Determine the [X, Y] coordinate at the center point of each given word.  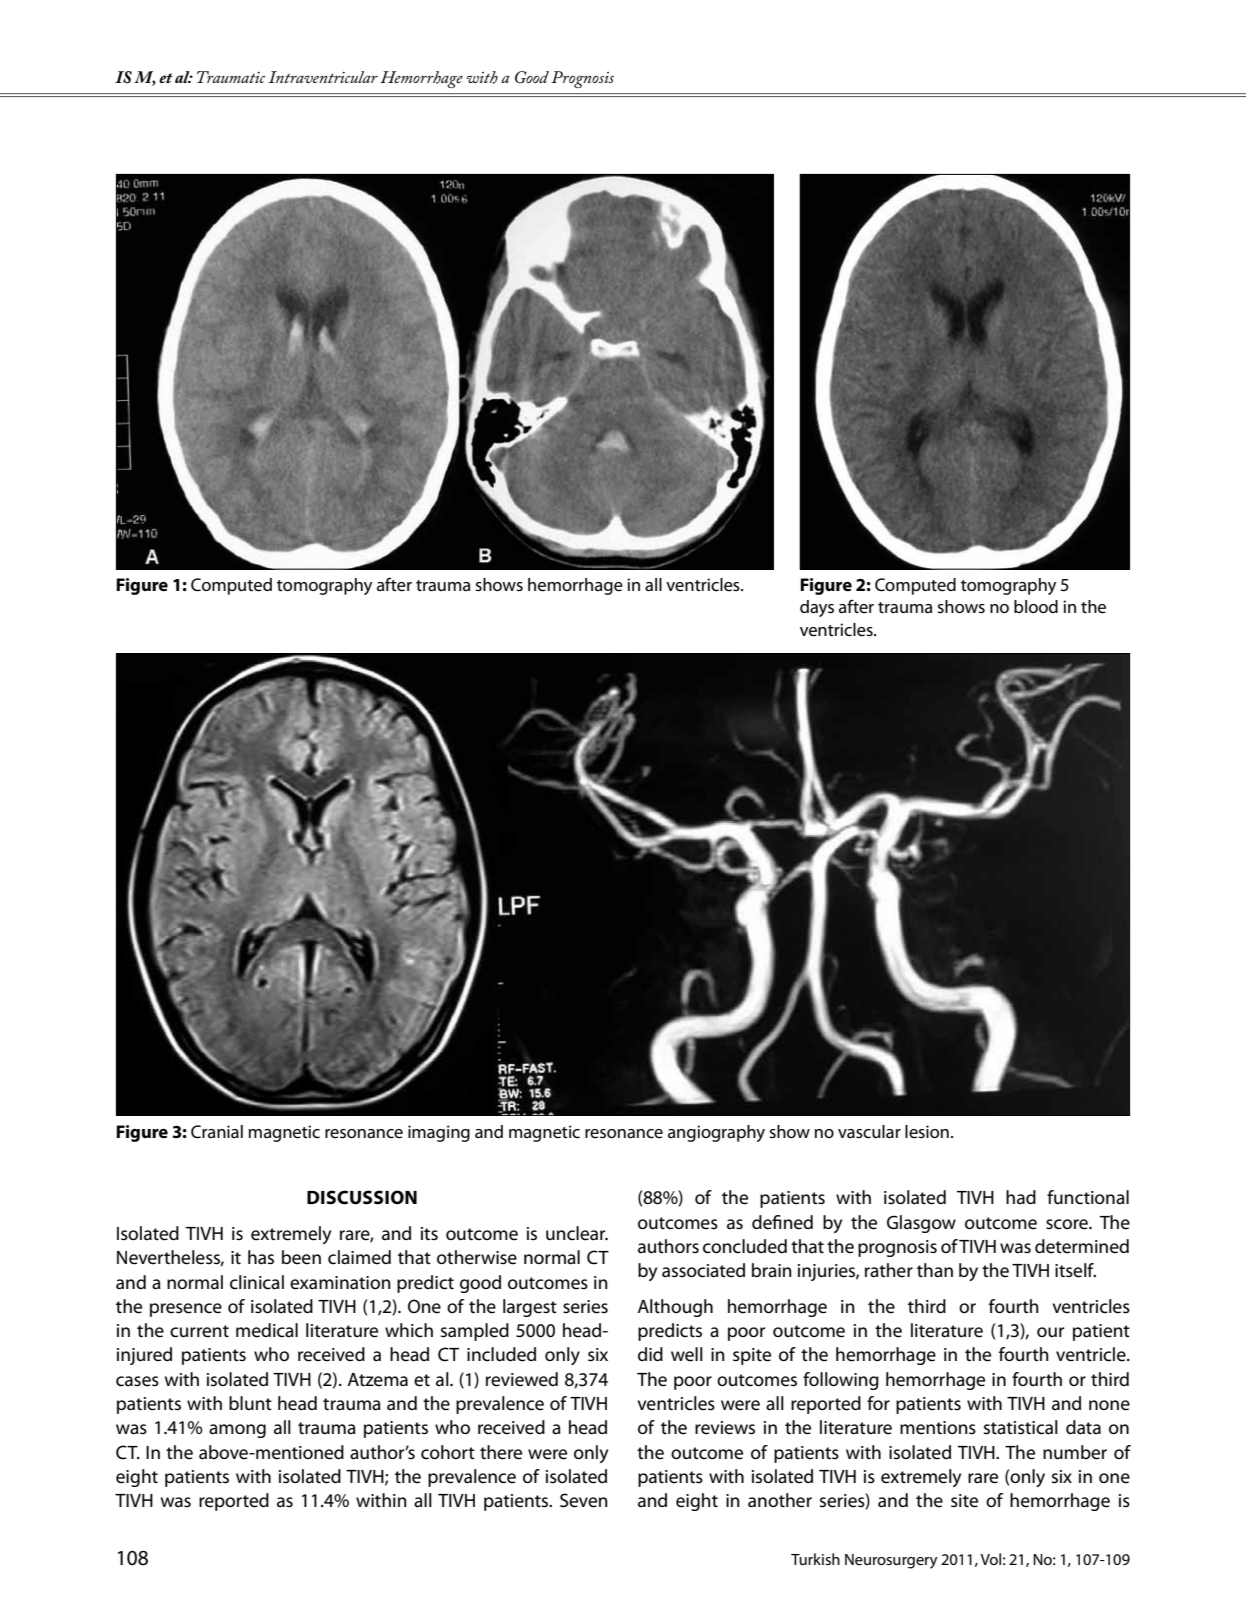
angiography [716, 1133]
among [237, 1431]
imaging [439, 1133]
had [1021, 1197]
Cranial [217, 1132]
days [817, 608]
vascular [869, 1132]
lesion [927, 1132]
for [878, 1403]
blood [1036, 606]
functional [1088, 1197]
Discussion [362, 1197]
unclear [577, 1233]
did [650, 1354]
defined [782, 1222]
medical [267, 1330]
